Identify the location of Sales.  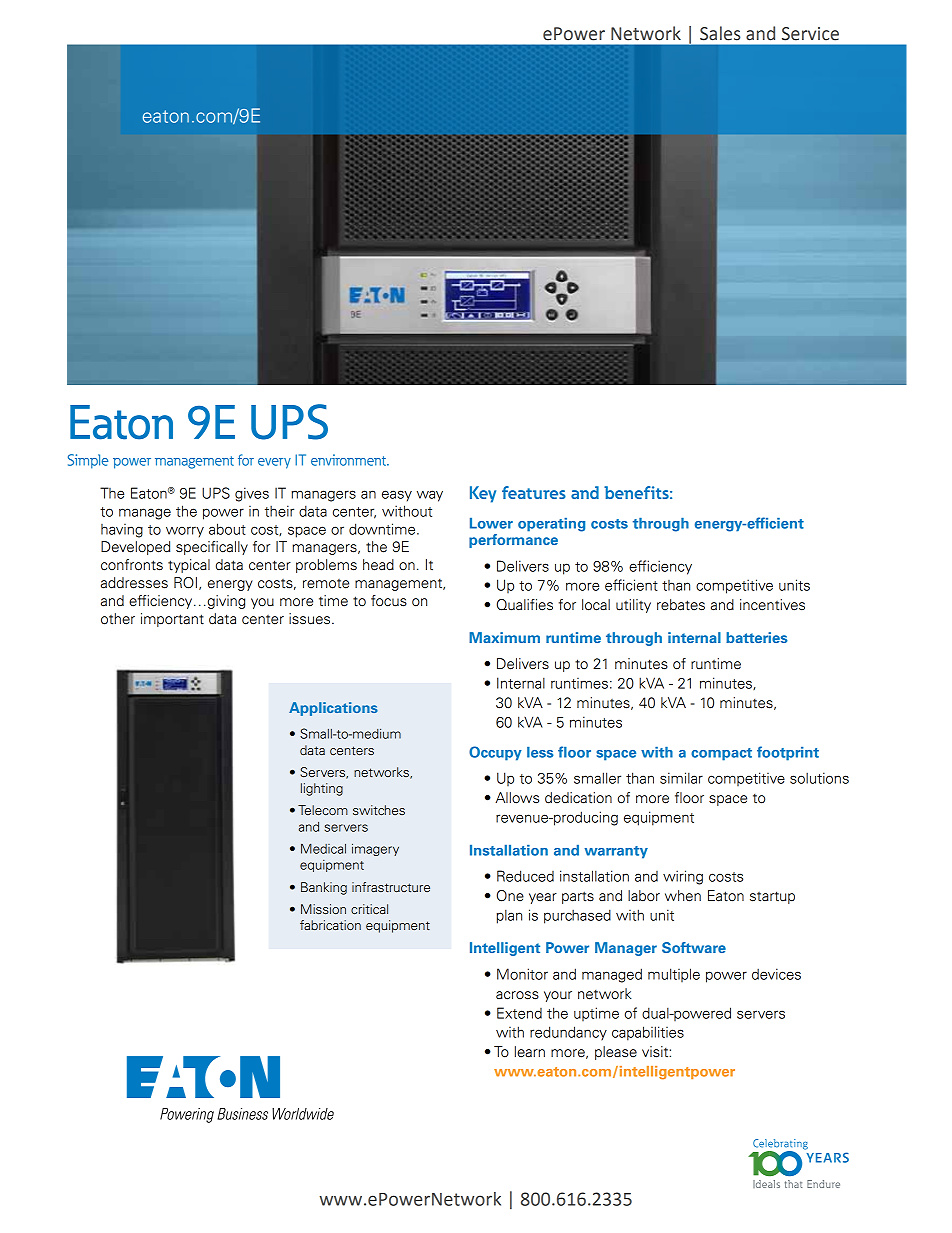
(720, 33).
